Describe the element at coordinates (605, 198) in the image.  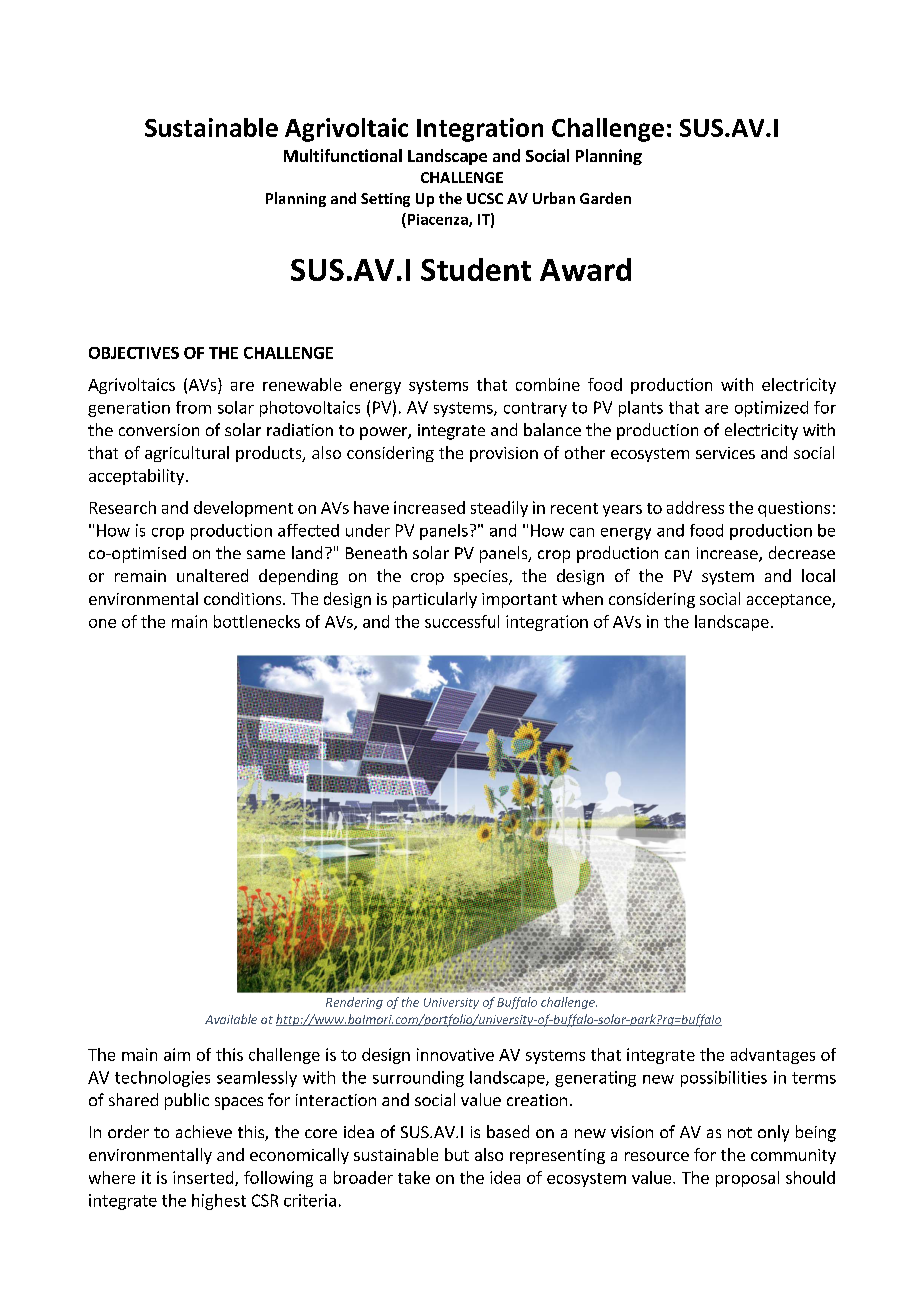
I see `Garden` at that location.
